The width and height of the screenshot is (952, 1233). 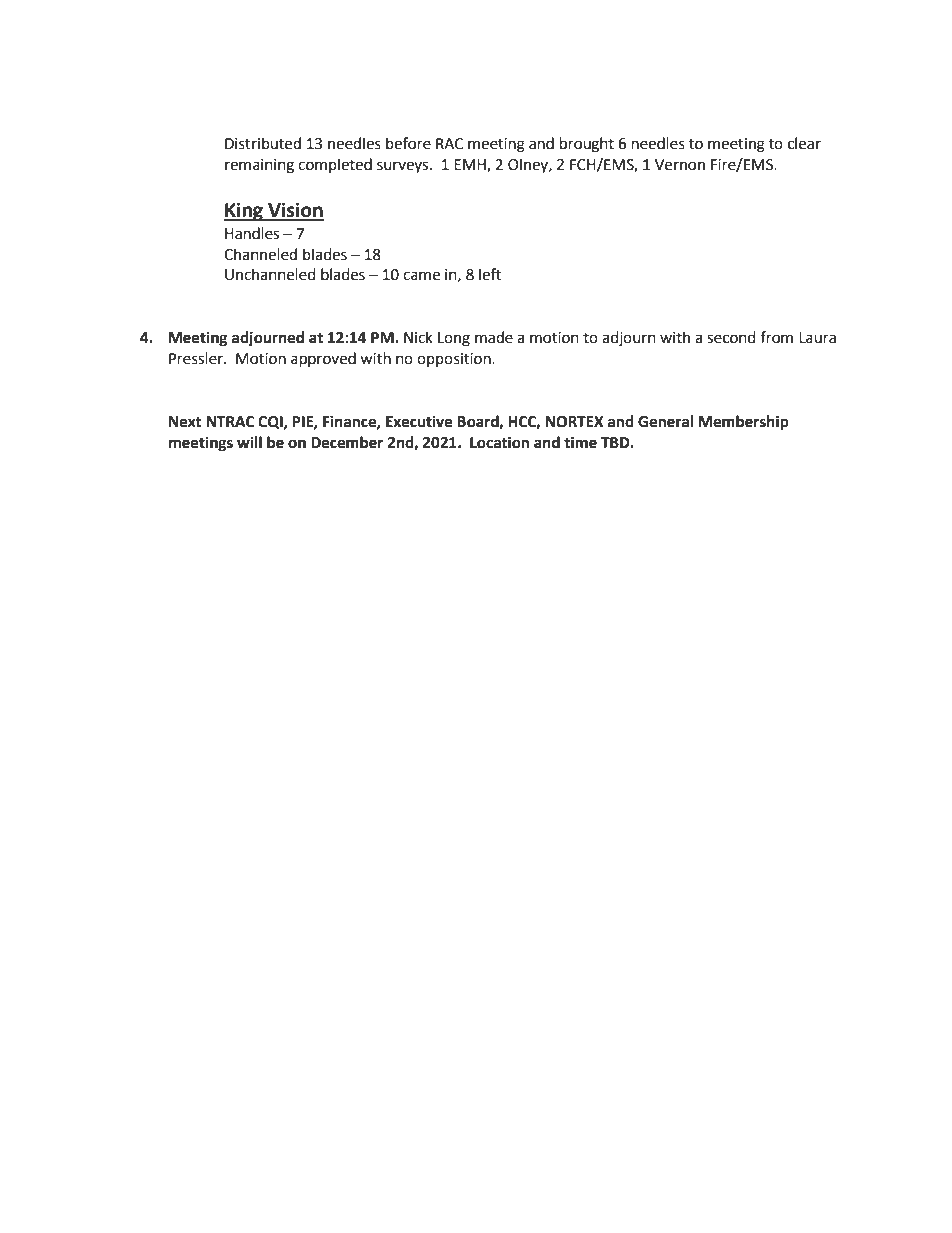 What do you see at coordinates (421, 276) in the screenshot?
I see `came` at bounding box center [421, 276].
